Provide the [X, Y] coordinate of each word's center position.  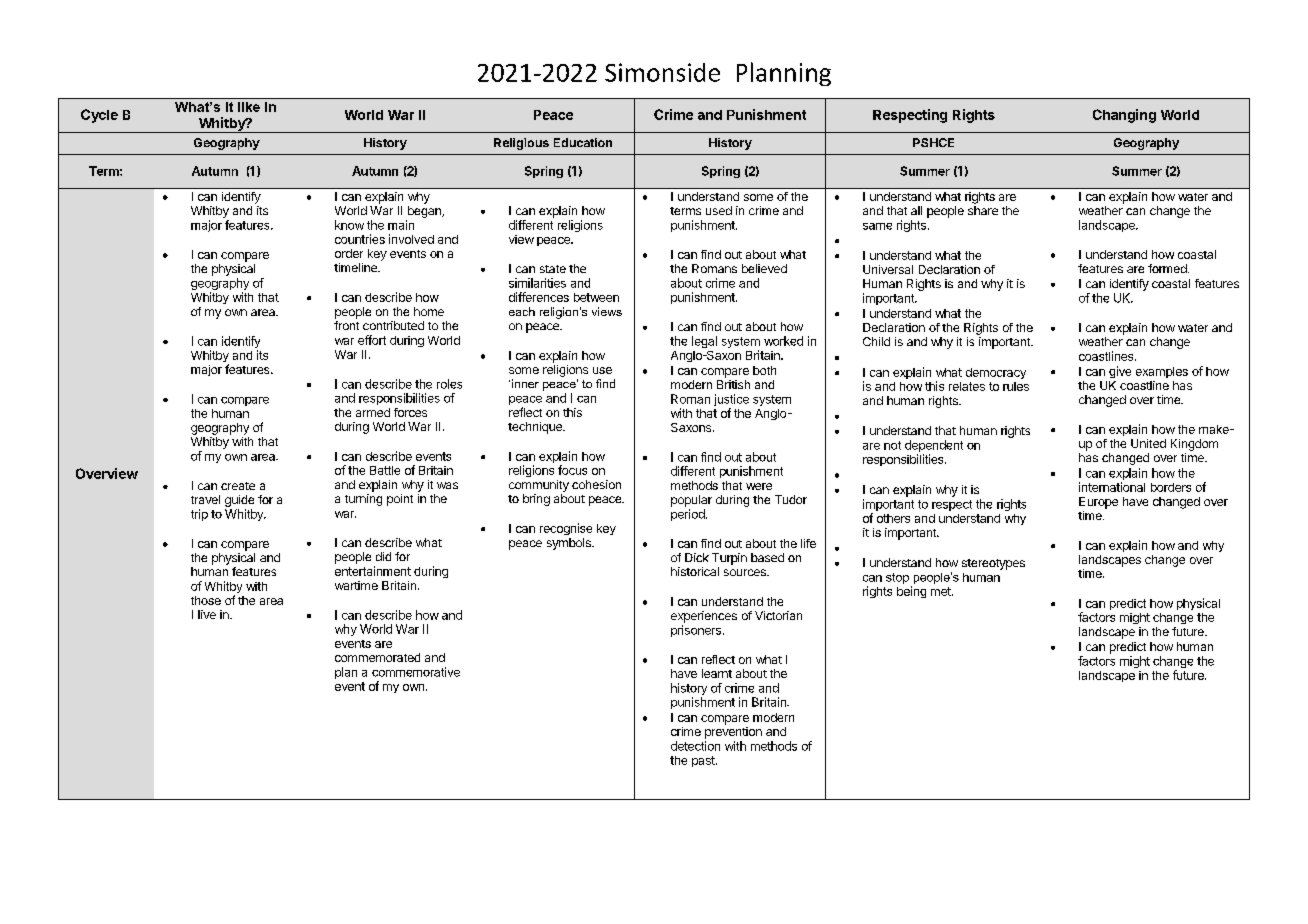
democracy [996, 373]
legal [704, 342]
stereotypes [993, 564]
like [249, 107]
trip [199, 515]
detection [695, 746]
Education [583, 142]
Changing [1124, 116]
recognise [566, 529]
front [346, 325]
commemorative [416, 672]
